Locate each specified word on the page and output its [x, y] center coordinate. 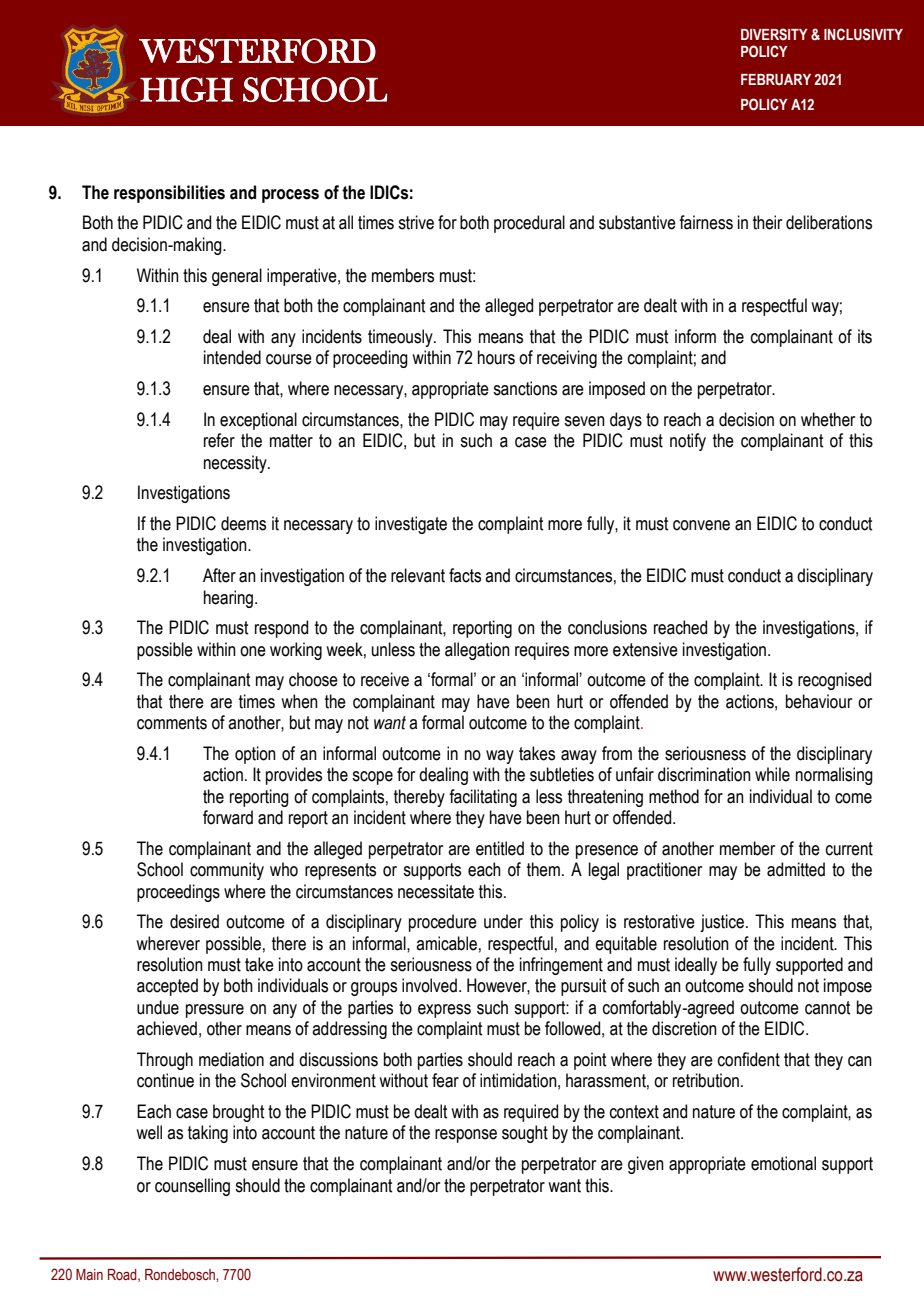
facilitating [483, 798]
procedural [529, 224]
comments [172, 723]
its [865, 336]
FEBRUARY [776, 80]
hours [496, 357]
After [219, 575]
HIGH [186, 89]
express [444, 1011]
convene [701, 525]
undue [158, 1007]
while [772, 774]
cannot [827, 1008]
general [237, 277]
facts [465, 575]
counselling [192, 1187]
